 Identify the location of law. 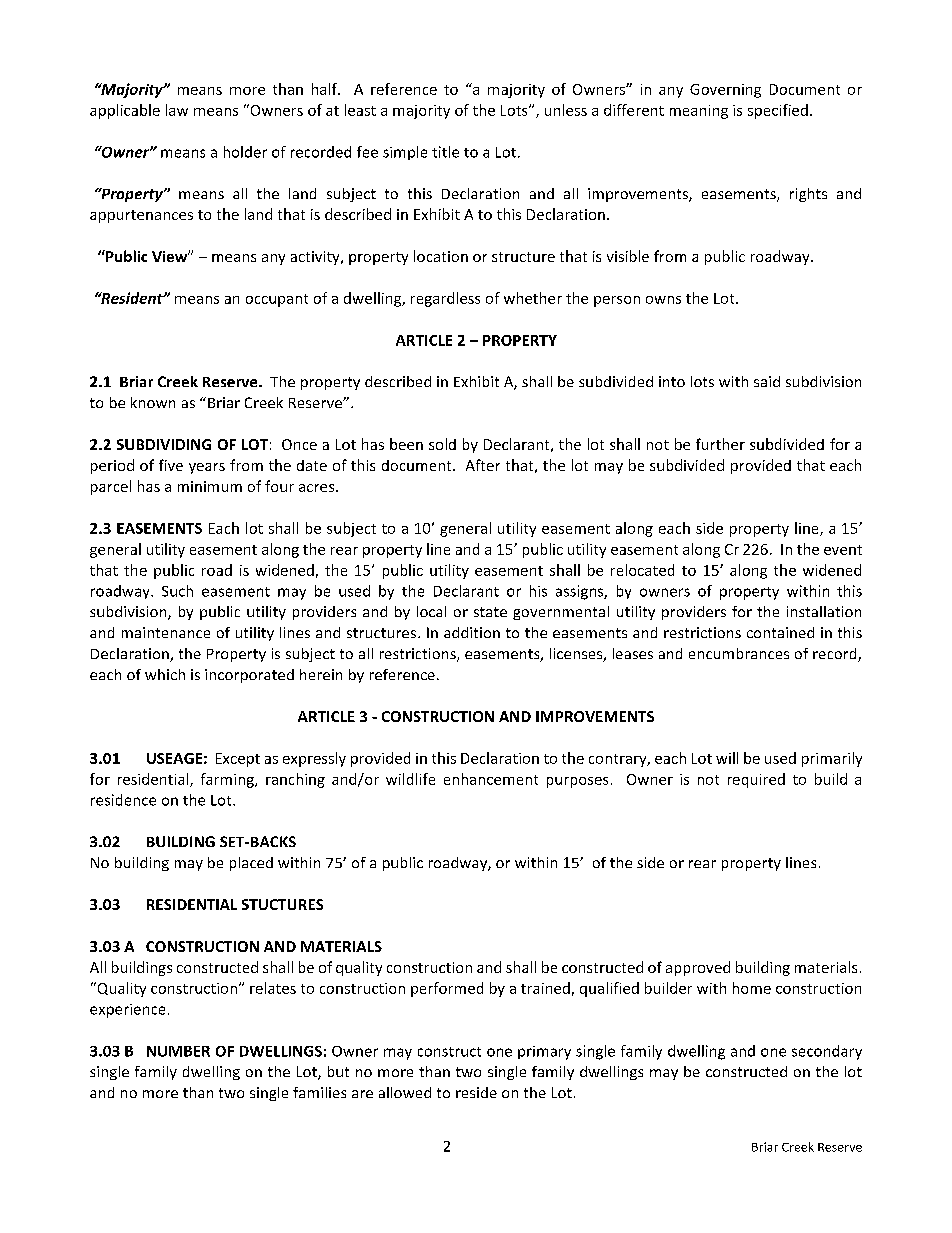
(177, 110).
